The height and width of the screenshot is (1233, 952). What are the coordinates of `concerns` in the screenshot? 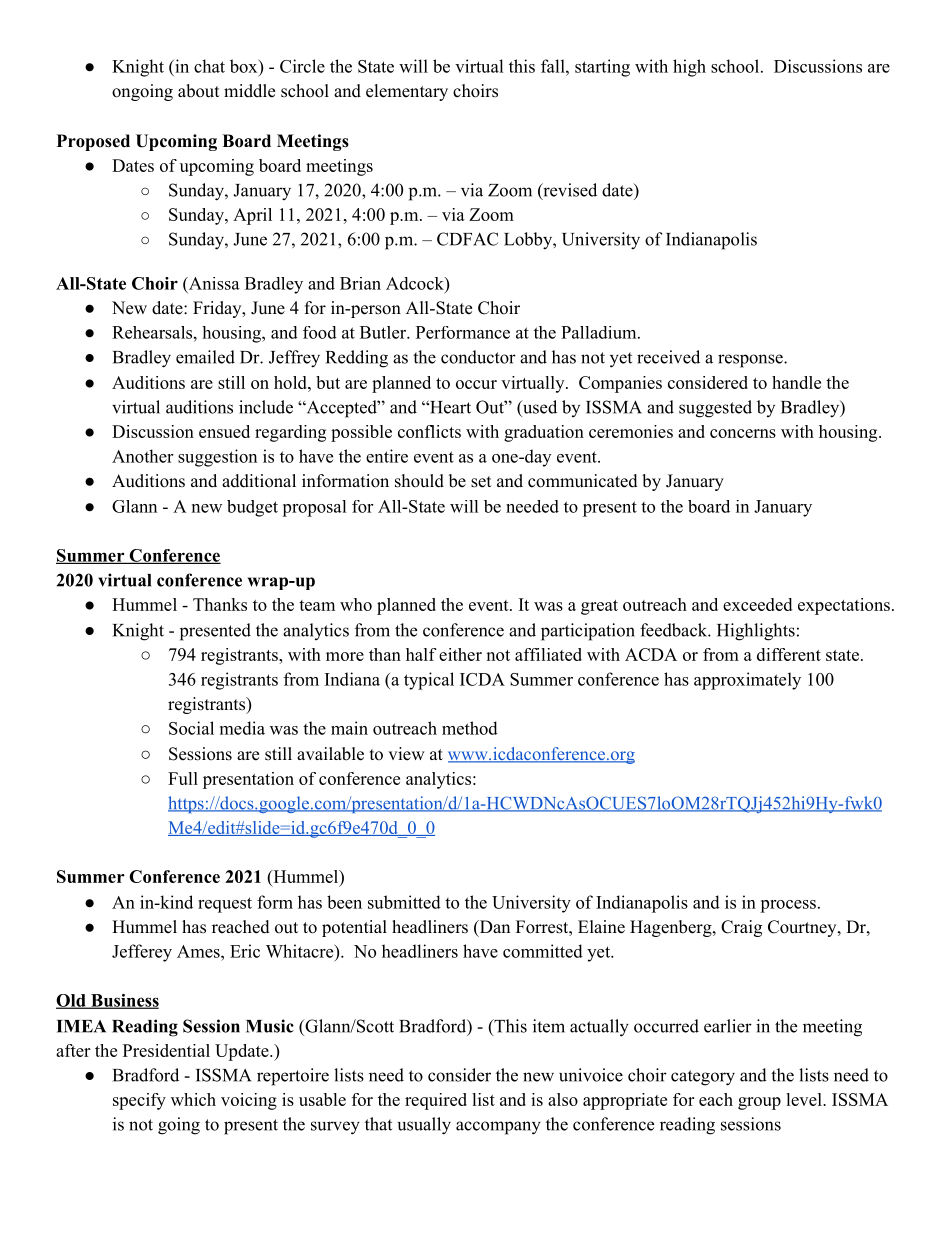 It's located at (743, 433).
